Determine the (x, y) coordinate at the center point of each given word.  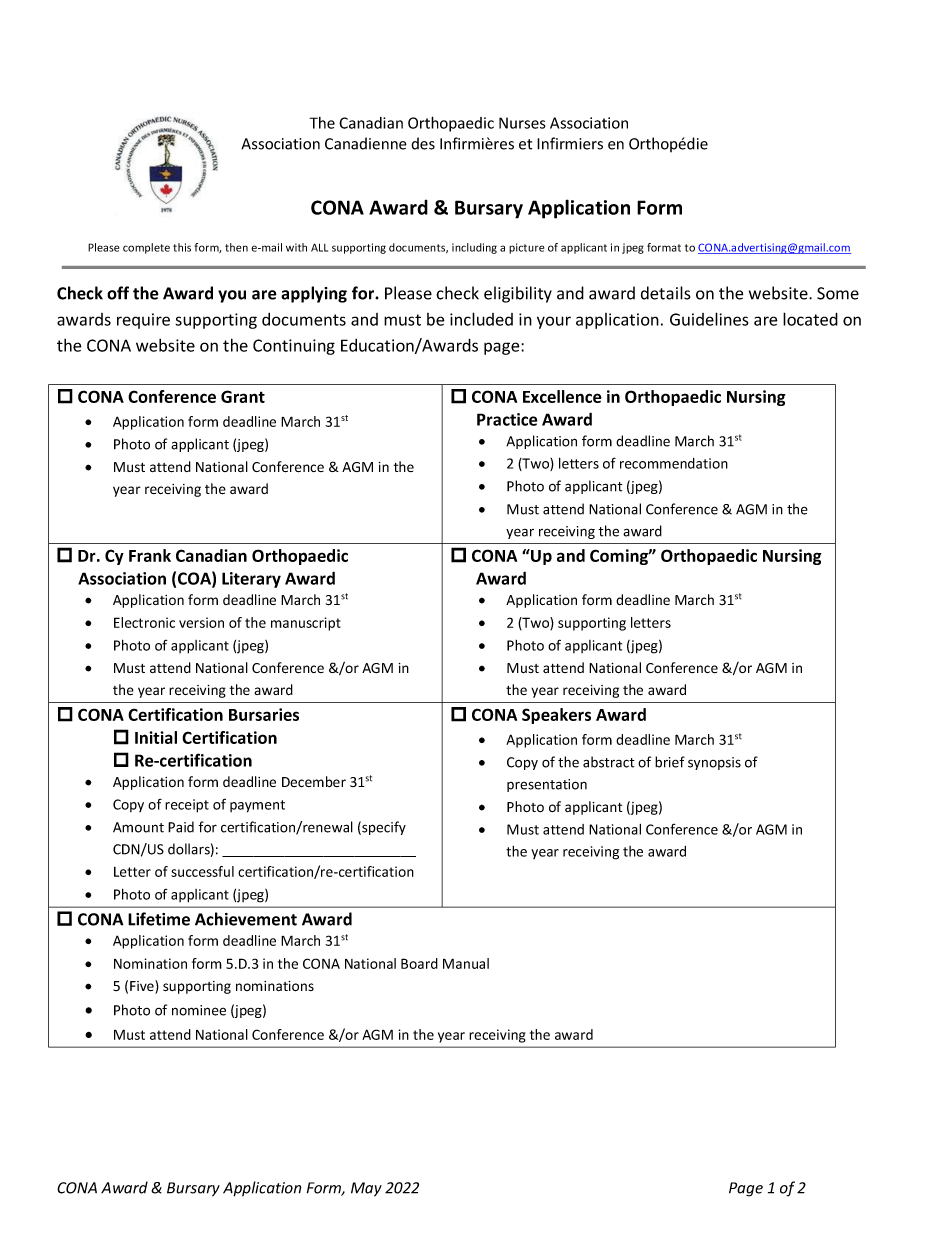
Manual (466, 963)
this (182, 247)
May (366, 1189)
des (423, 143)
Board (419, 963)
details (666, 293)
